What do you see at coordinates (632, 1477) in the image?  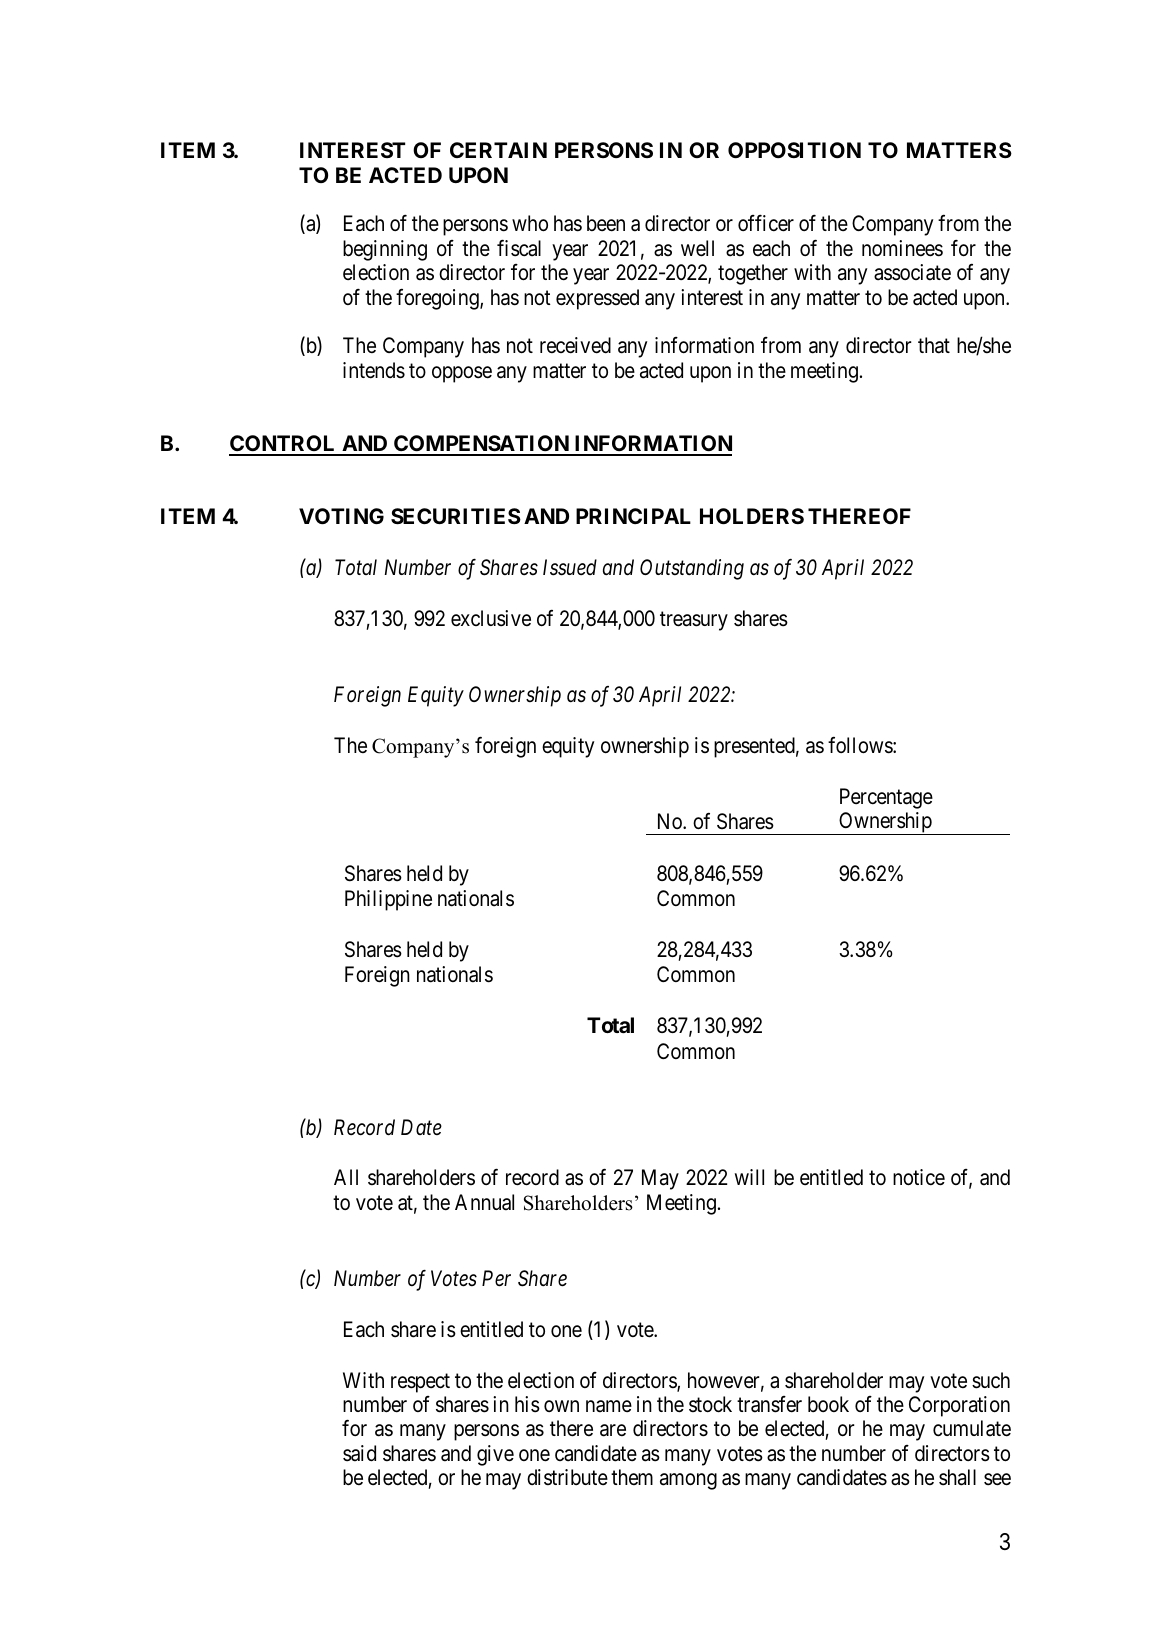 I see `them` at bounding box center [632, 1477].
